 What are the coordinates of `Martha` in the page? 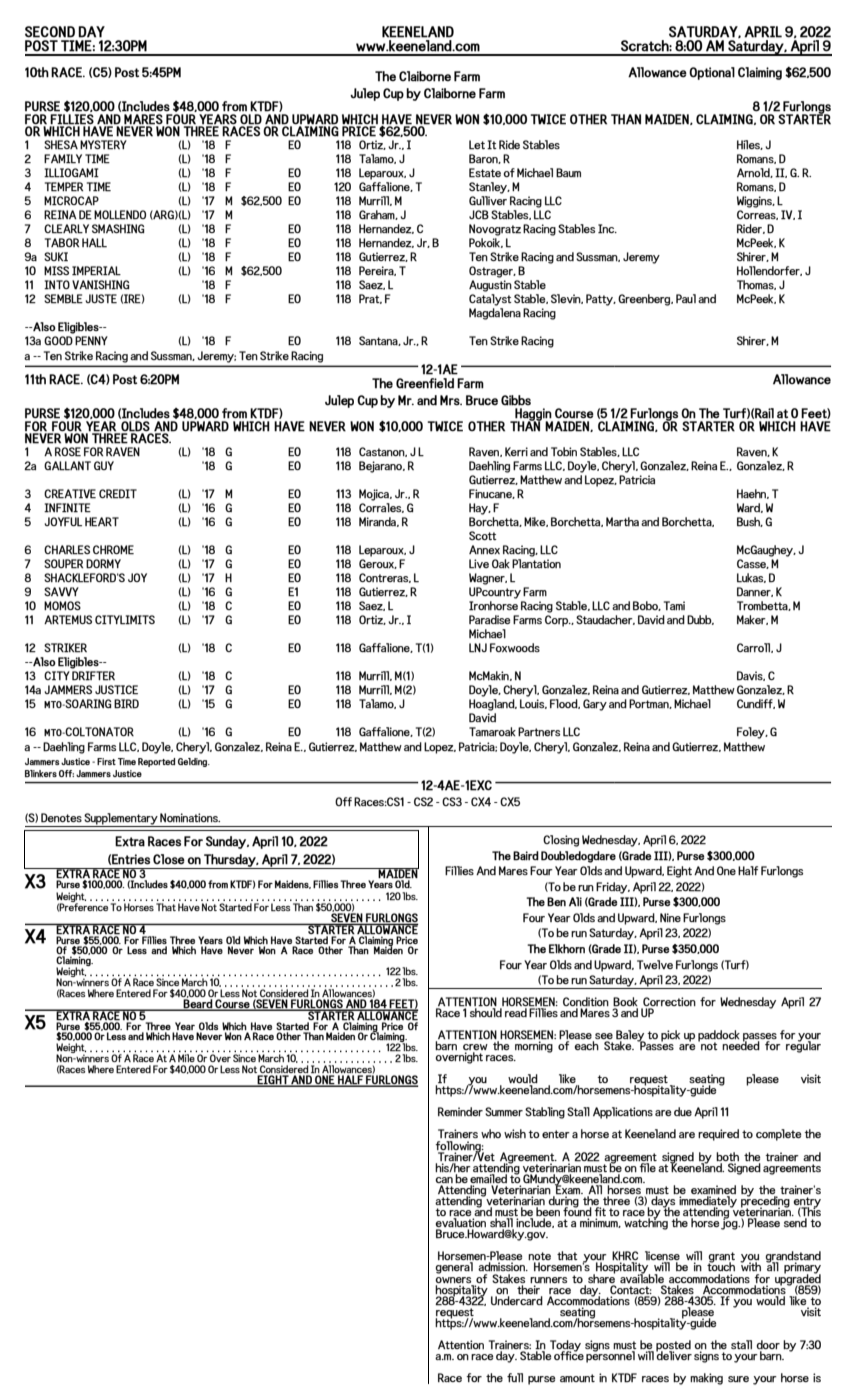 It's located at (622, 521).
